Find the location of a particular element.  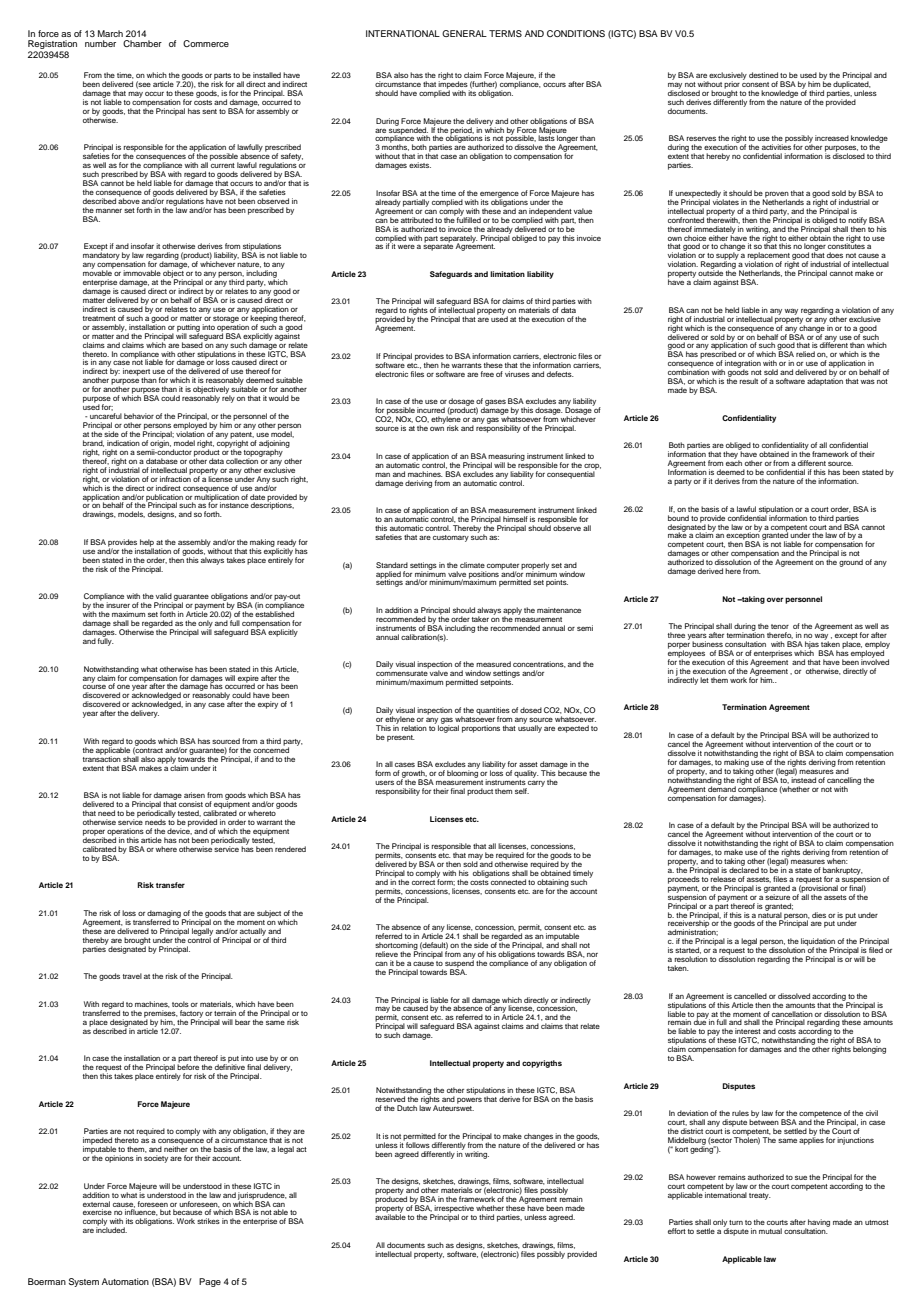

strikes is located at coordinates (208, 1221).
